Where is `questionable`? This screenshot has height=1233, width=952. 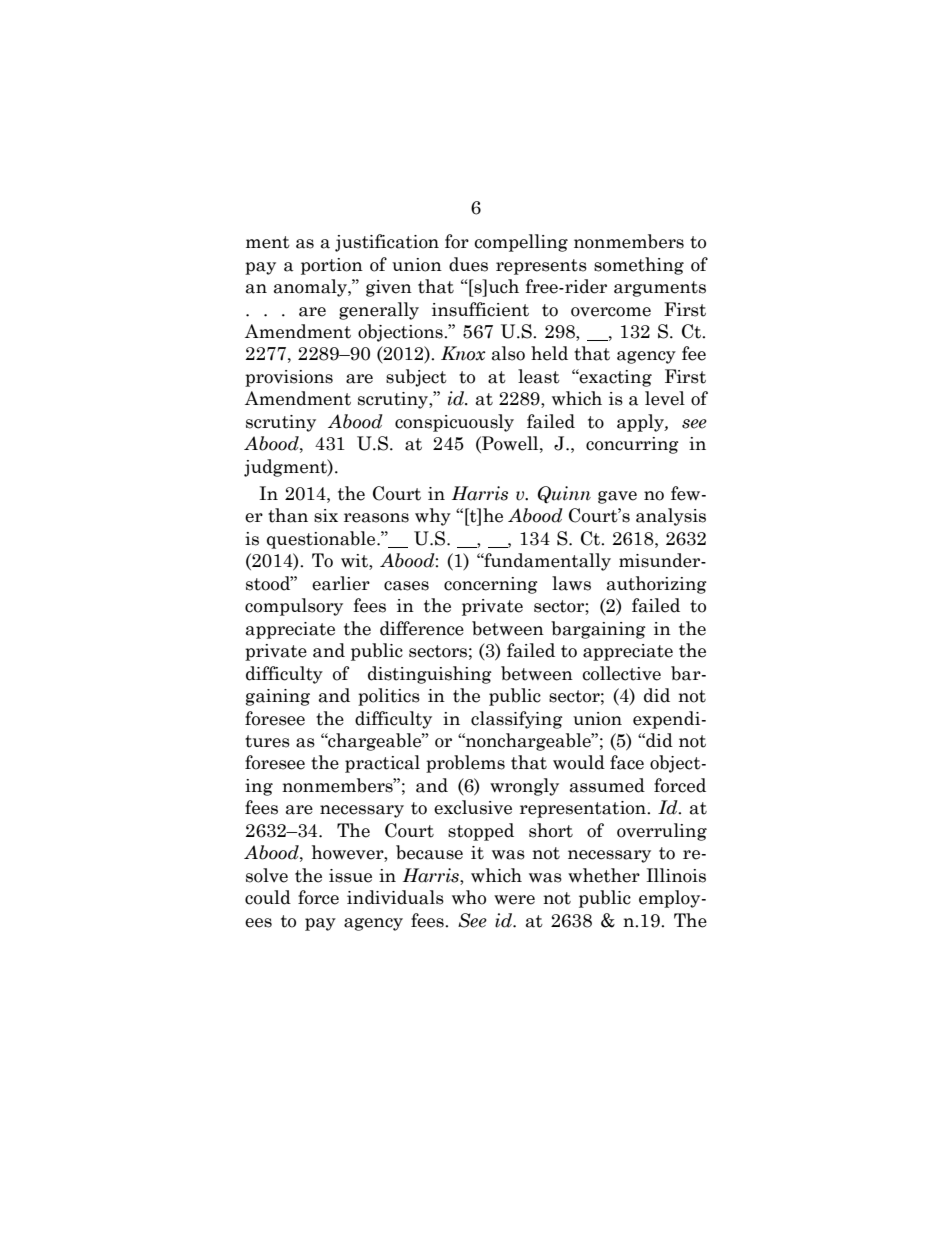
questionable is located at coordinates (322, 540).
